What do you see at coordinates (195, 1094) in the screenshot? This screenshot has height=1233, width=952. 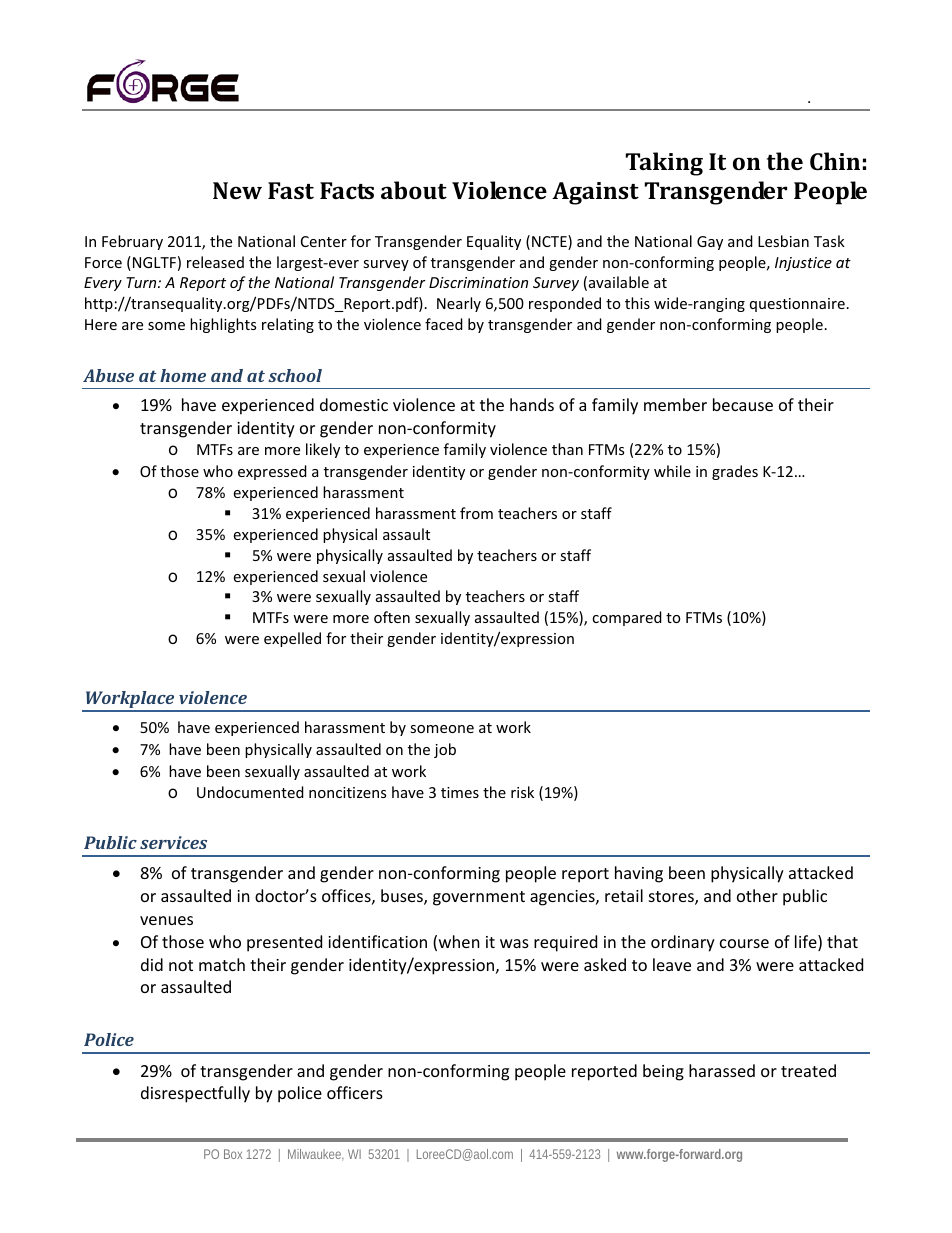 I see `disrespectfully` at bounding box center [195, 1094].
